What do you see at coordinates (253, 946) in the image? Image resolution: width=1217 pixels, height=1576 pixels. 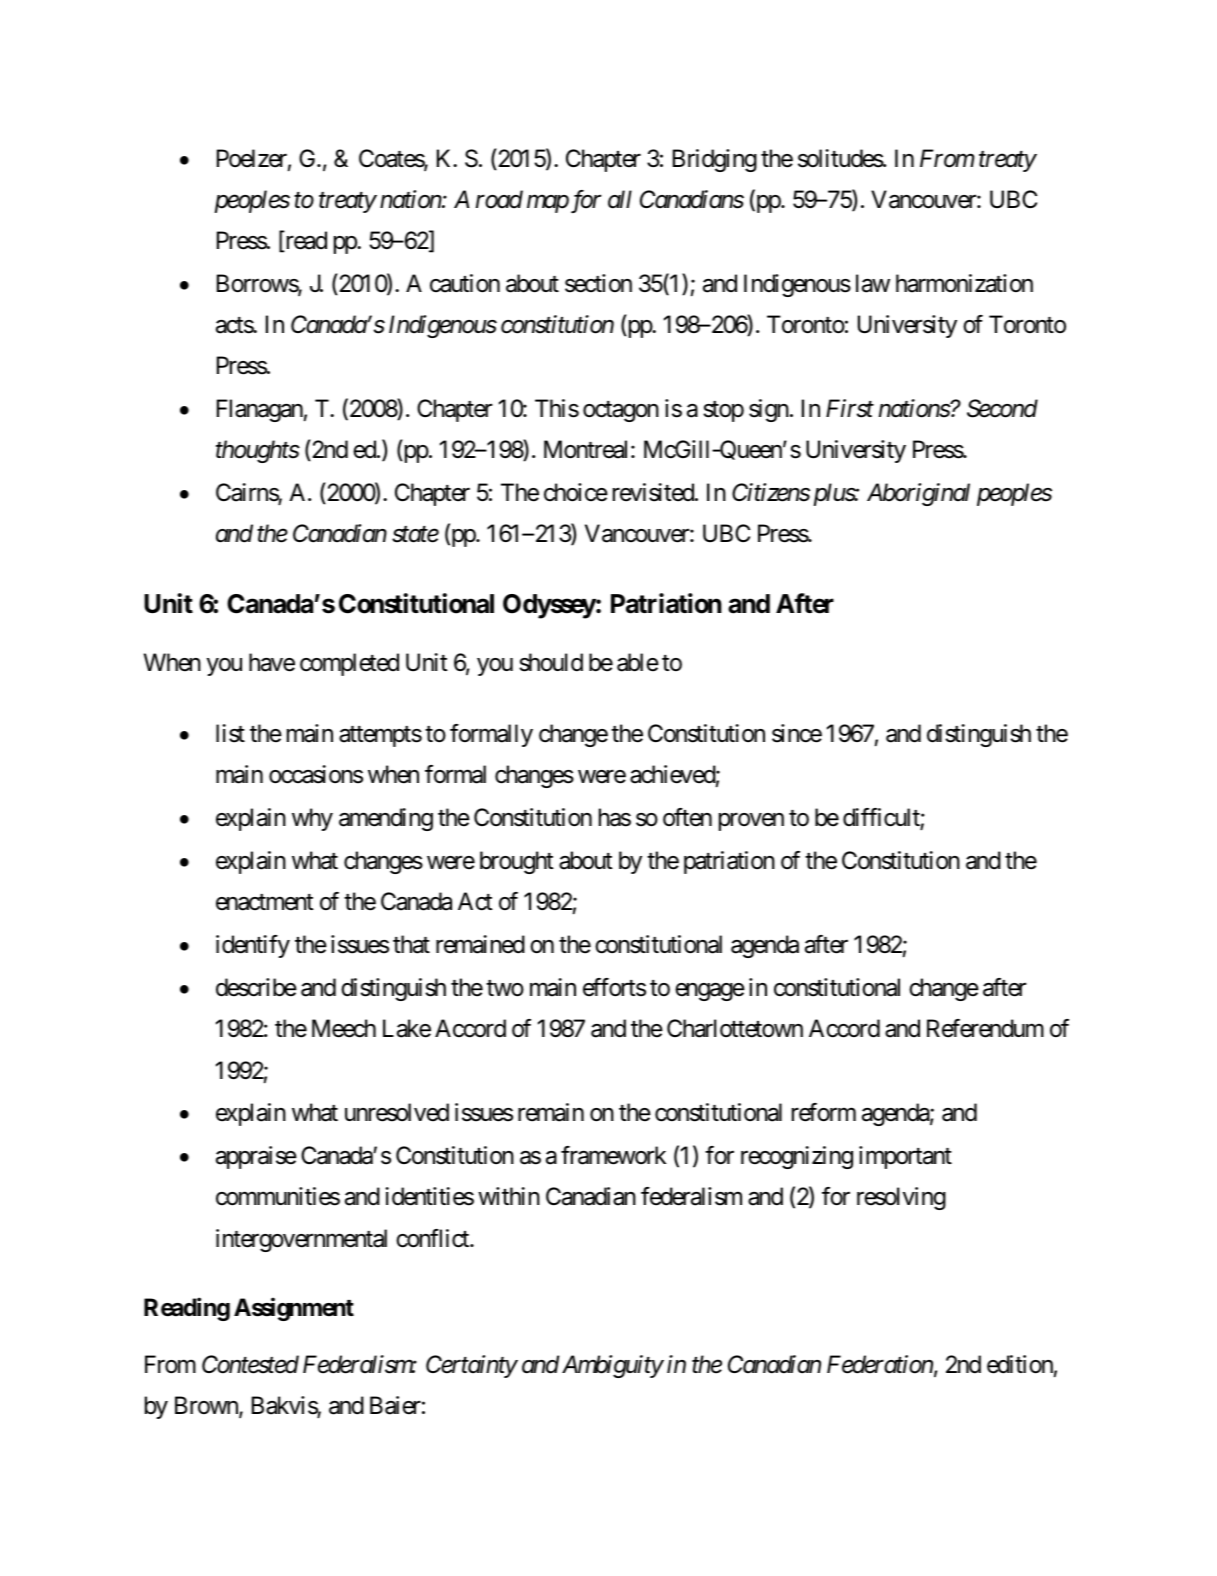 I see `identify` at bounding box center [253, 946].
